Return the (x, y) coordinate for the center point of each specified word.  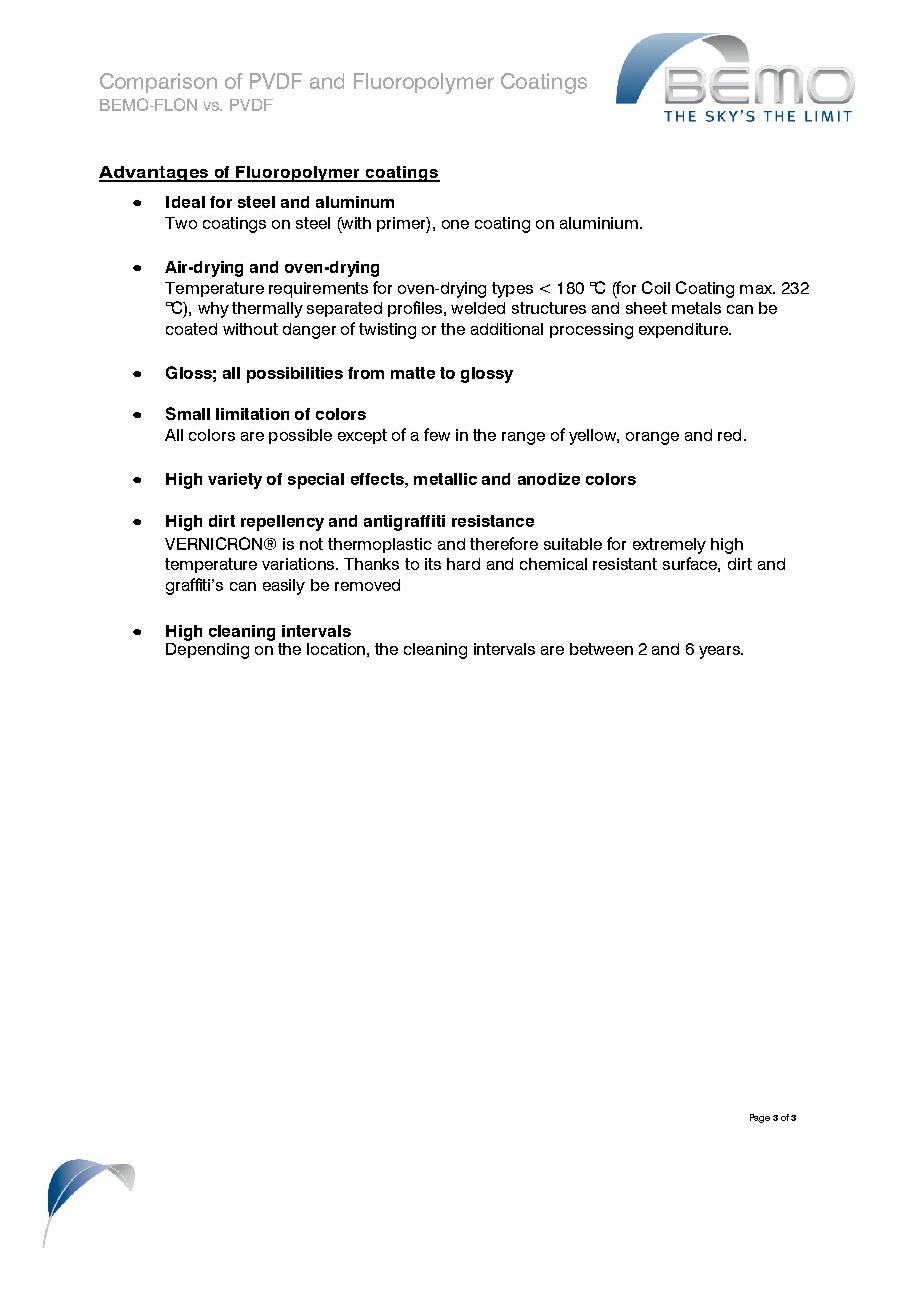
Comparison (158, 83)
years (720, 652)
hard (463, 564)
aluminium (599, 223)
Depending (207, 651)
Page (760, 1118)
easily (284, 587)
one (455, 224)
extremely (669, 546)
